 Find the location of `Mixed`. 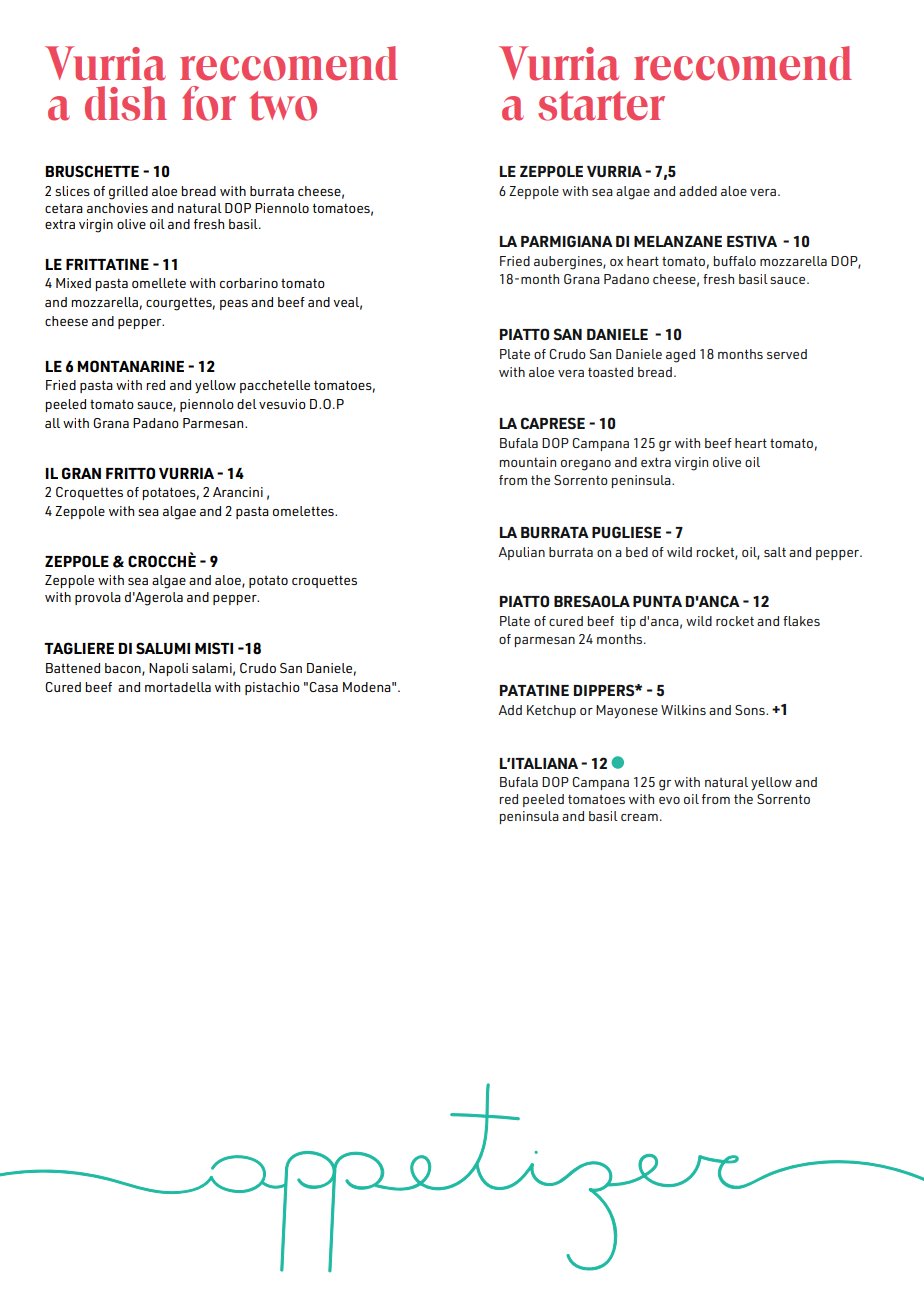

Mixed is located at coordinates (73, 283).
